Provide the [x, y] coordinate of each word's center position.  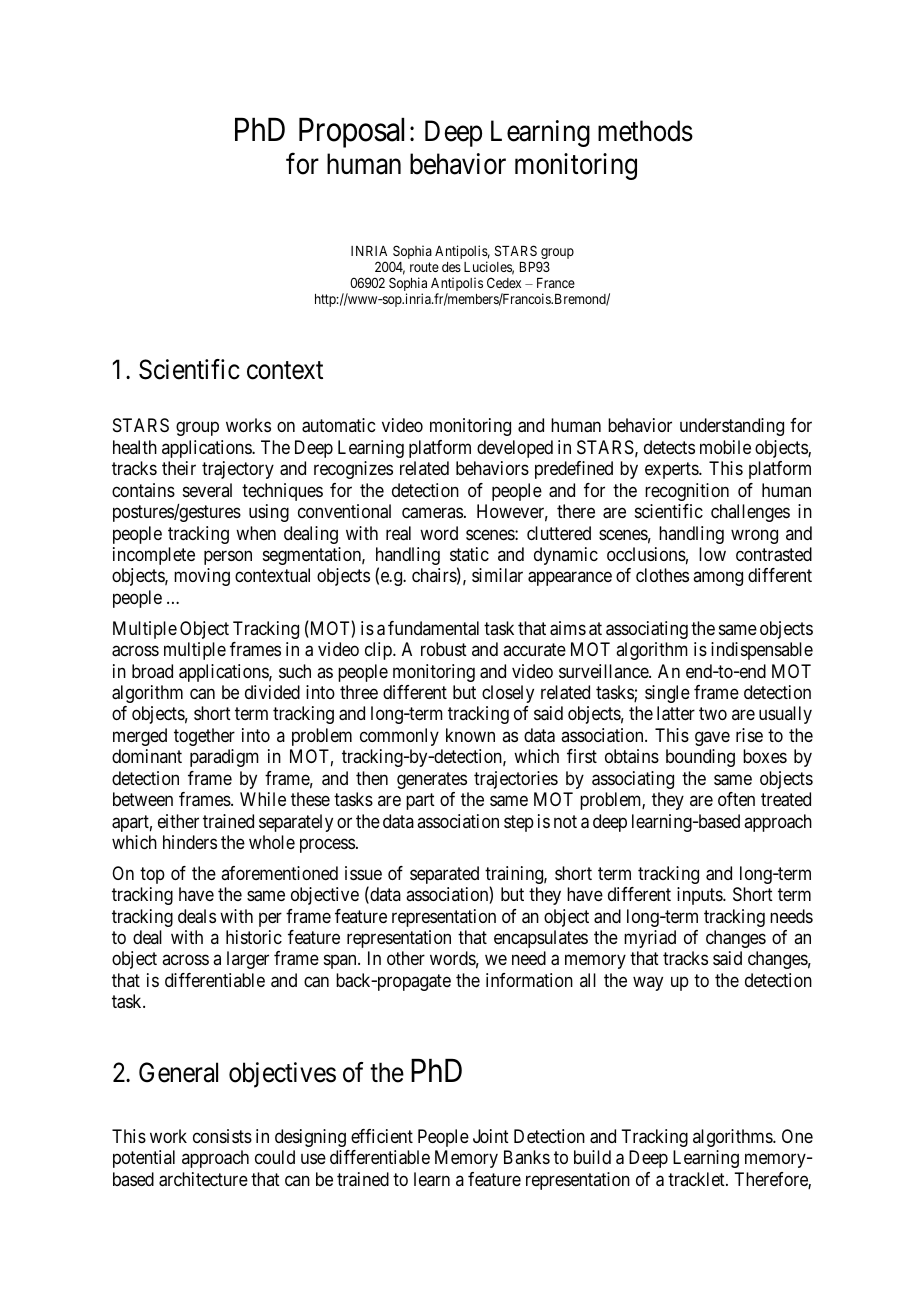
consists [222, 1136]
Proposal [351, 133]
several [207, 490]
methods [645, 131]
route [424, 267]
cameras [432, 513]
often [736, 799]
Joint [491, 1136]
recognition [687, 492]
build [592, 1157]
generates [432, 780]
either [178, 821]
